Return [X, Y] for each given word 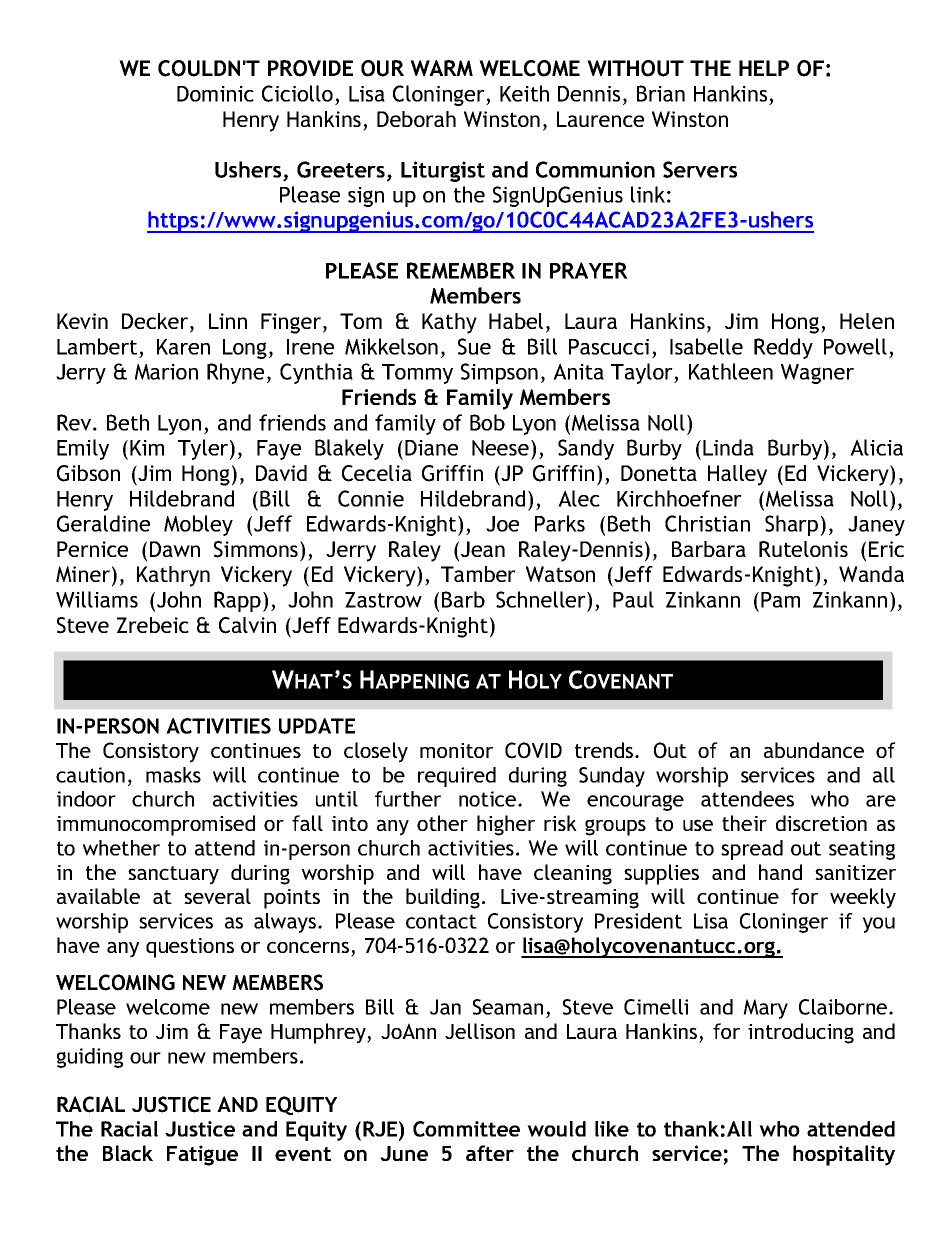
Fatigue [202, 1155]
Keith [524, 93]
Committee [466, 1129]
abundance [814, 750]
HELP [764, 68]
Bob [487, 422]
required [457, 777]
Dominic [215, 94]
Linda [728, 447]
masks [173, 775]
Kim [147, 448]
